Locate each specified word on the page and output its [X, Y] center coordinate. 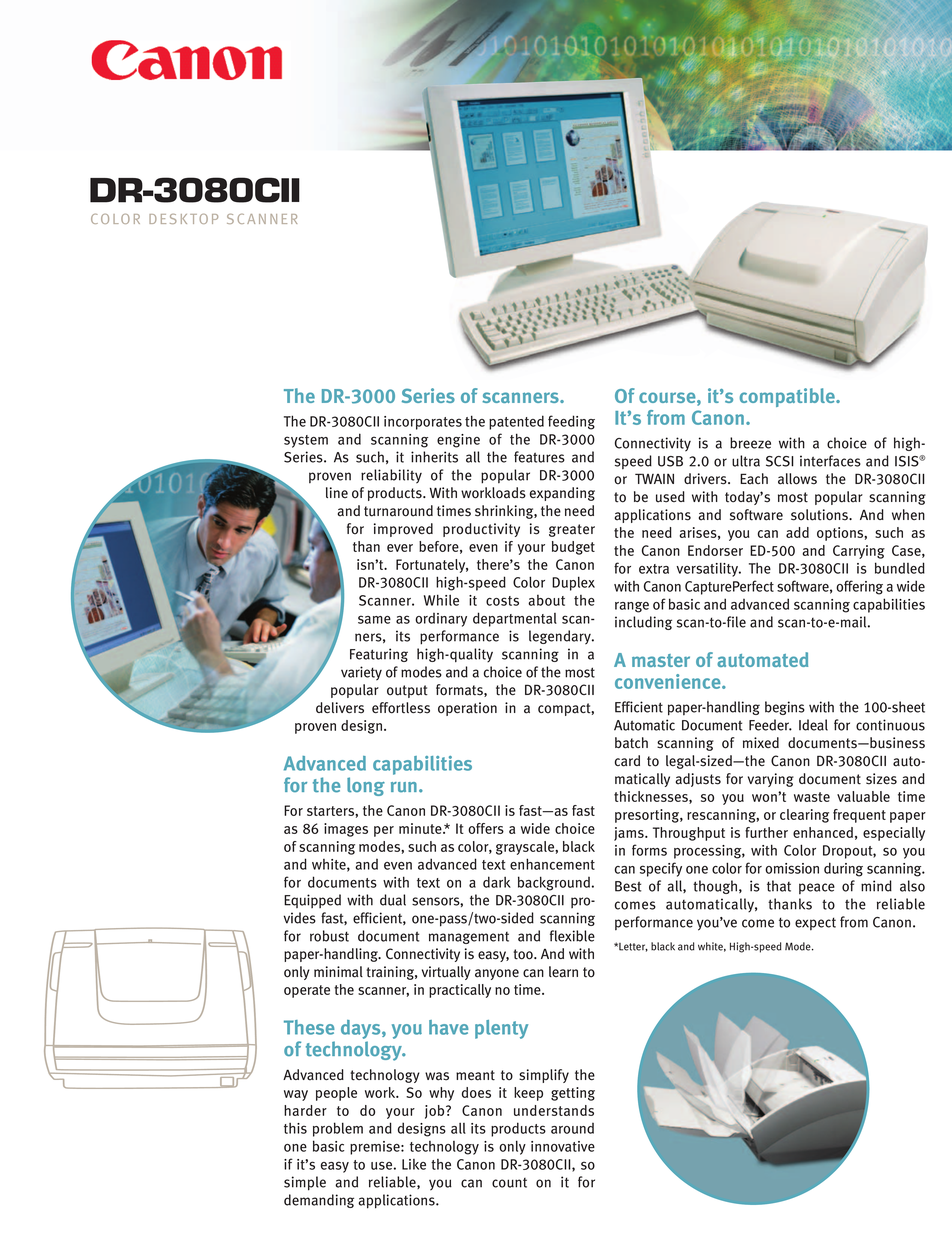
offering [859, 587]
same [374, 619]
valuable [863, 796]
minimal [338, 972]
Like [414, 1164]
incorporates [423, 423]
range [632, 607]
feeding [571, 422]
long [366, 786]
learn [563, 972]
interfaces [830, 461]
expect [815, 924]
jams [630, 834]
